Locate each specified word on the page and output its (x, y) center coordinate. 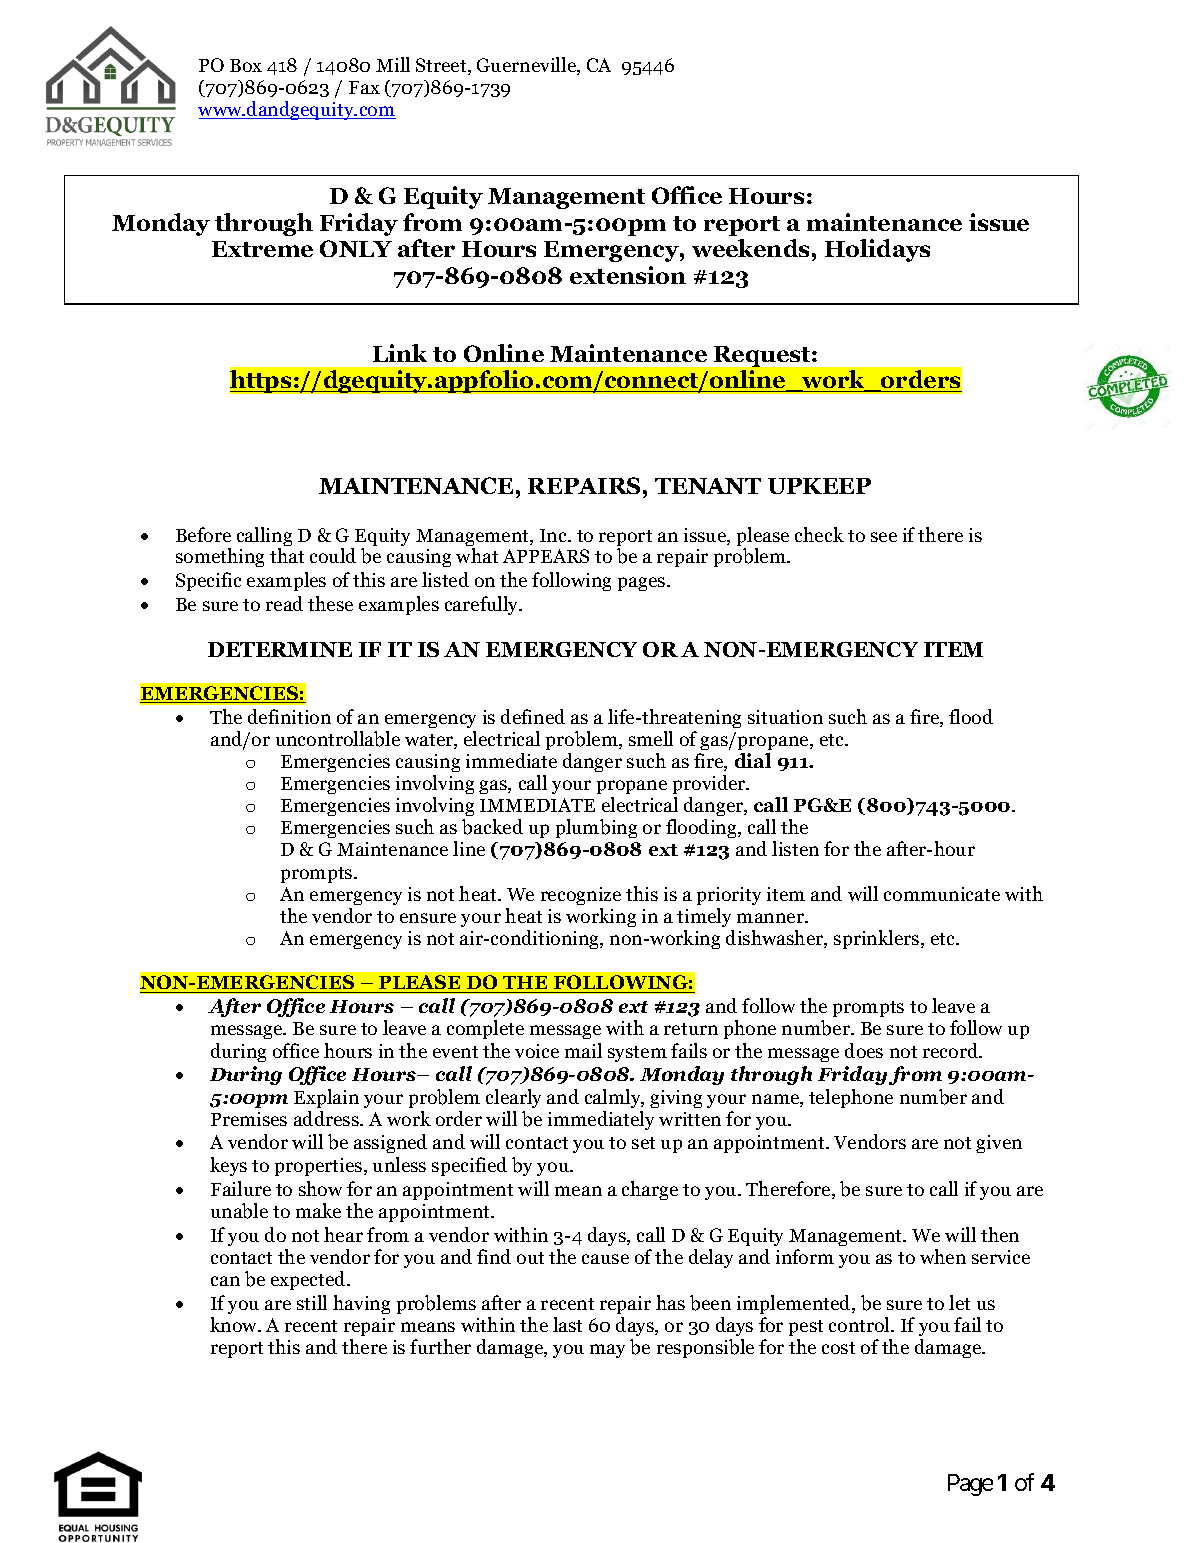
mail (583, 1050)
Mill (393, 64)
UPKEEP (819, 486)
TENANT (708, 486)
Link (400, 353)
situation (785, 717)
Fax (364, 87)
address (327, 1118)
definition (289, 716)
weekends (750, 248)
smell (651, 738)
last (567, 1324)
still (312, 1302)
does (864, 1050)
